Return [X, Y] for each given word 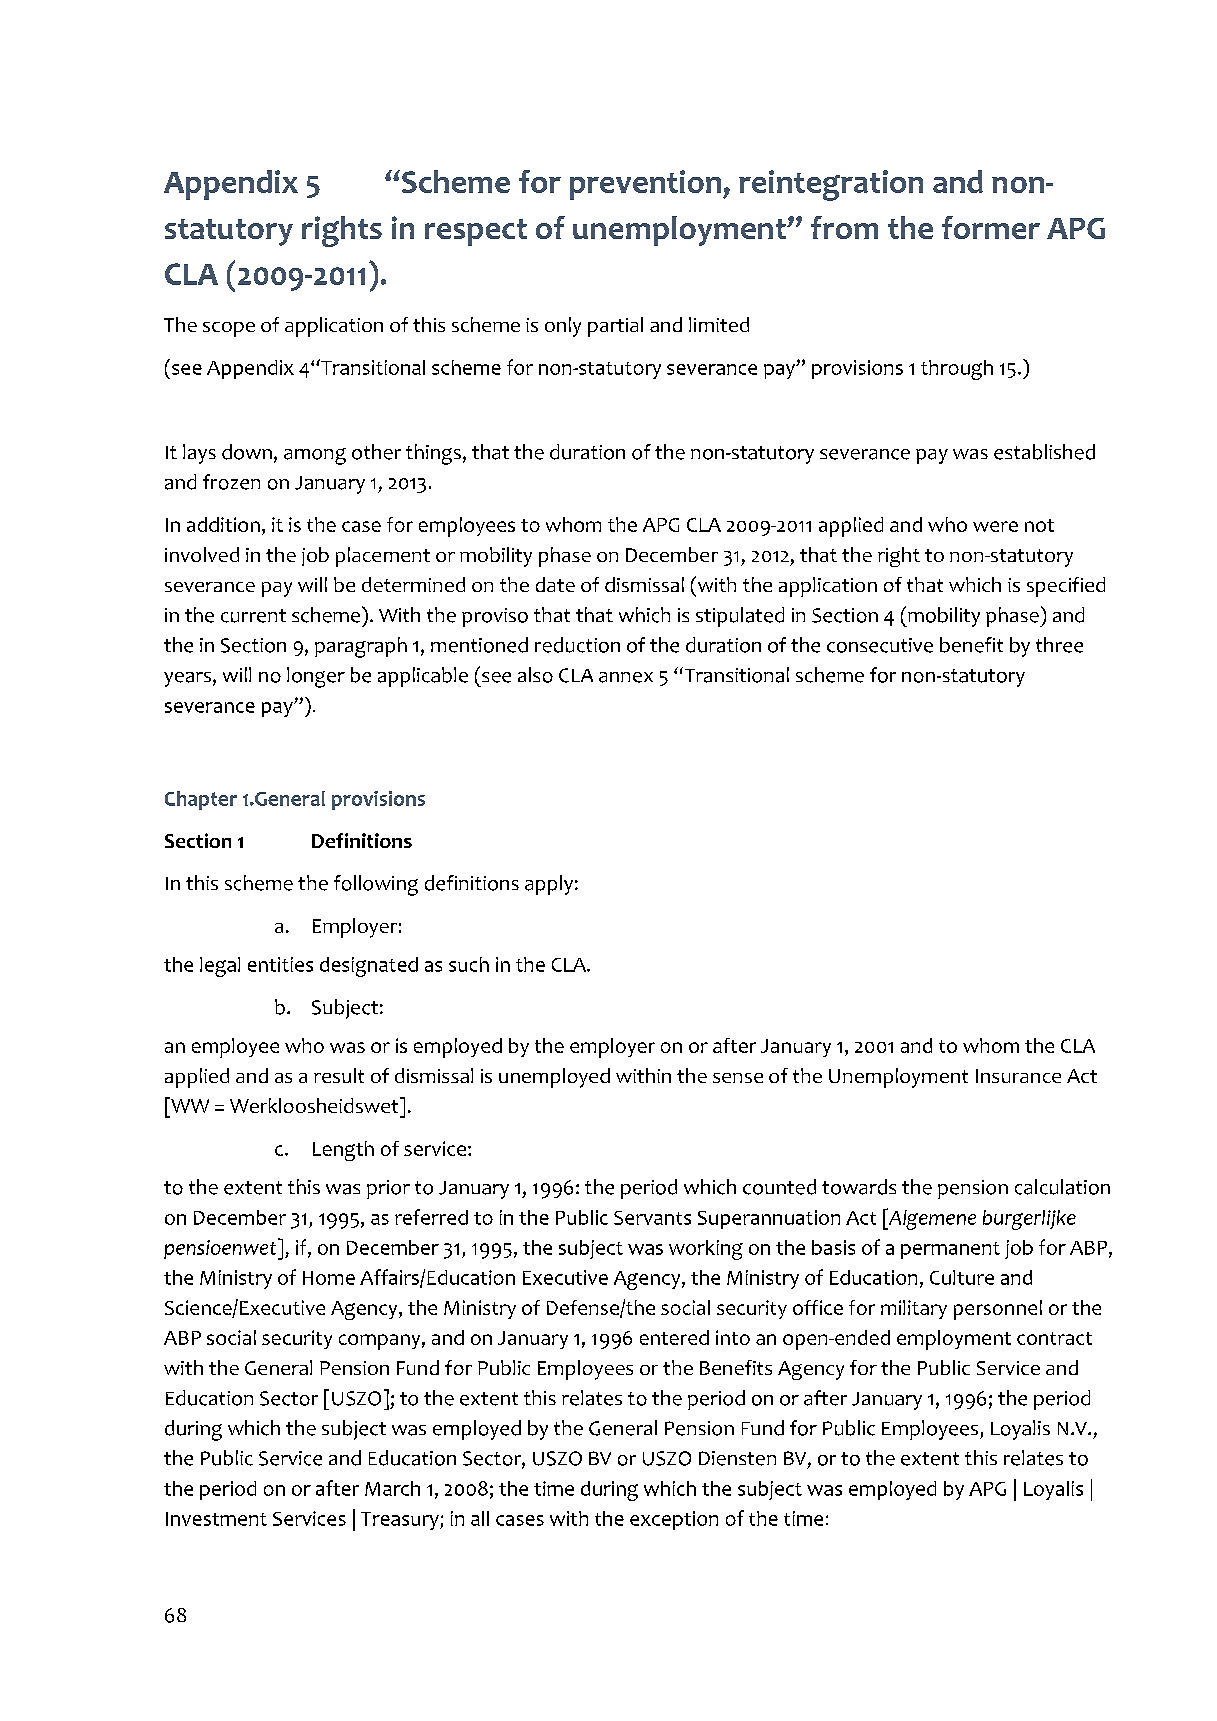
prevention [645, 185]
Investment [216, 1519]
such [469, 964]
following [376, 885]
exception [674, 1520]
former [991, 227]
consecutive [880, 645]
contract [1054, 1338]
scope [229, 329]
